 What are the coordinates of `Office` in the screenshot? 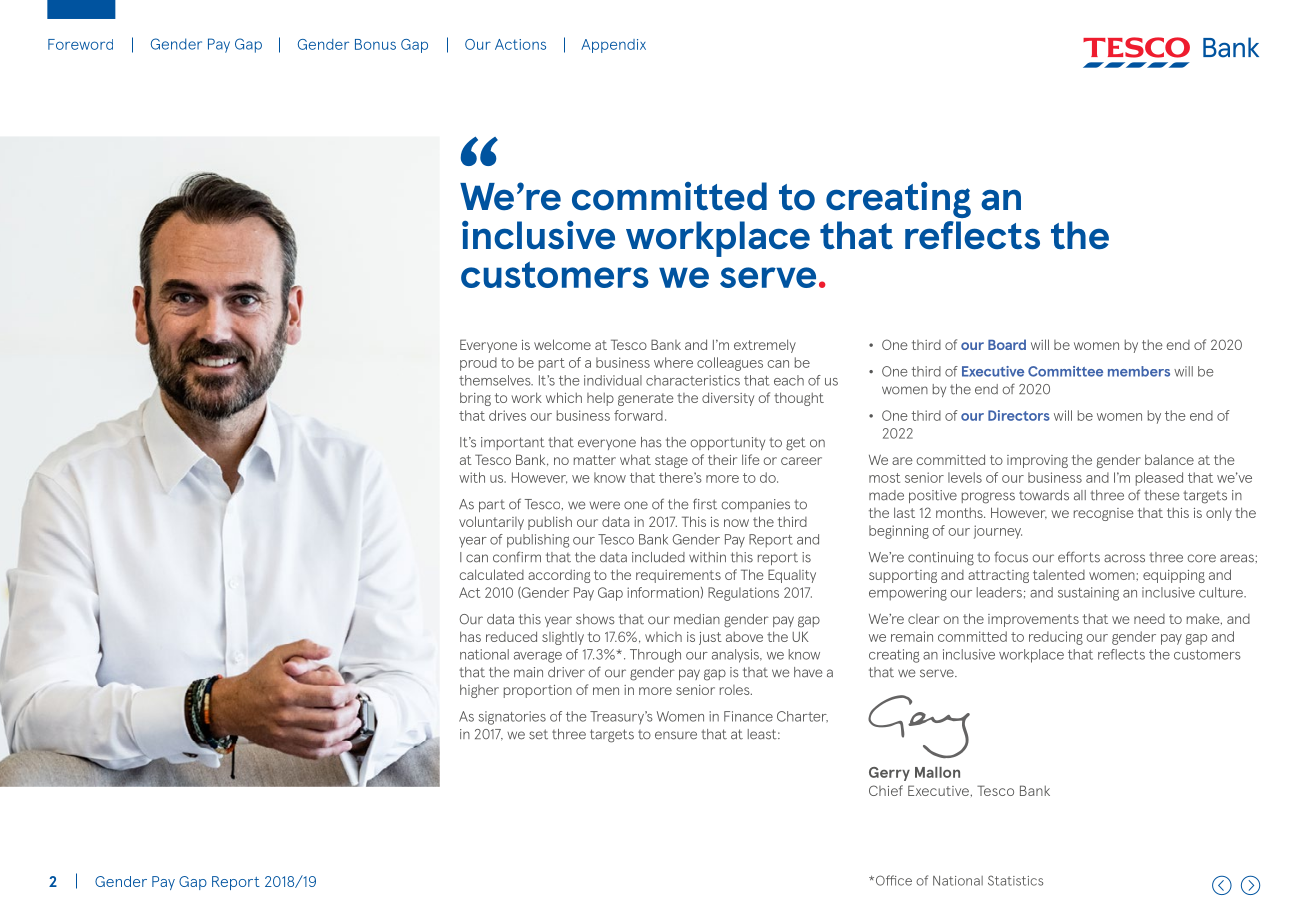 It's located at (892, 880).
